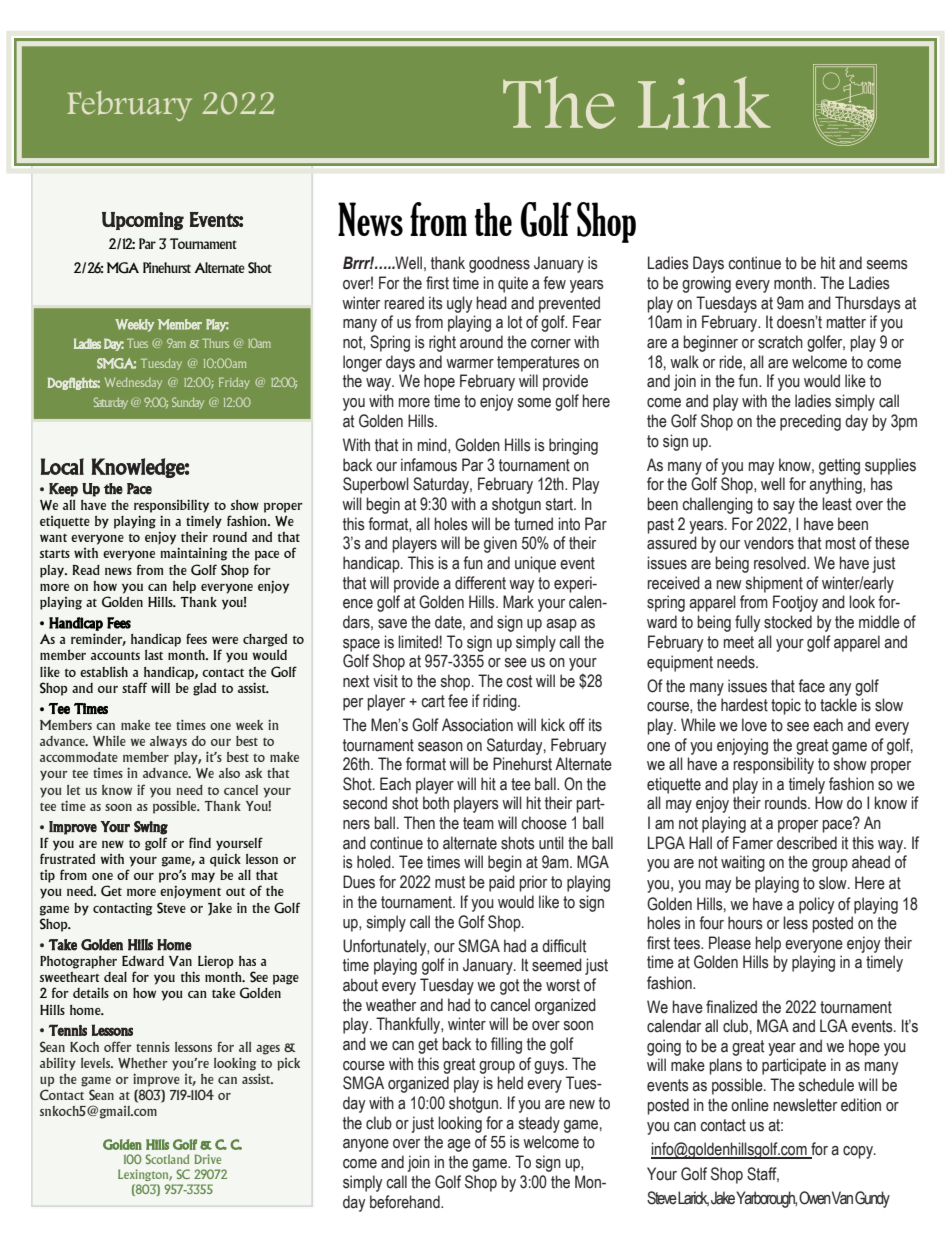 The height and width of the screenshot is (1233, 952). I want to click on policy, so click(816, 905).
